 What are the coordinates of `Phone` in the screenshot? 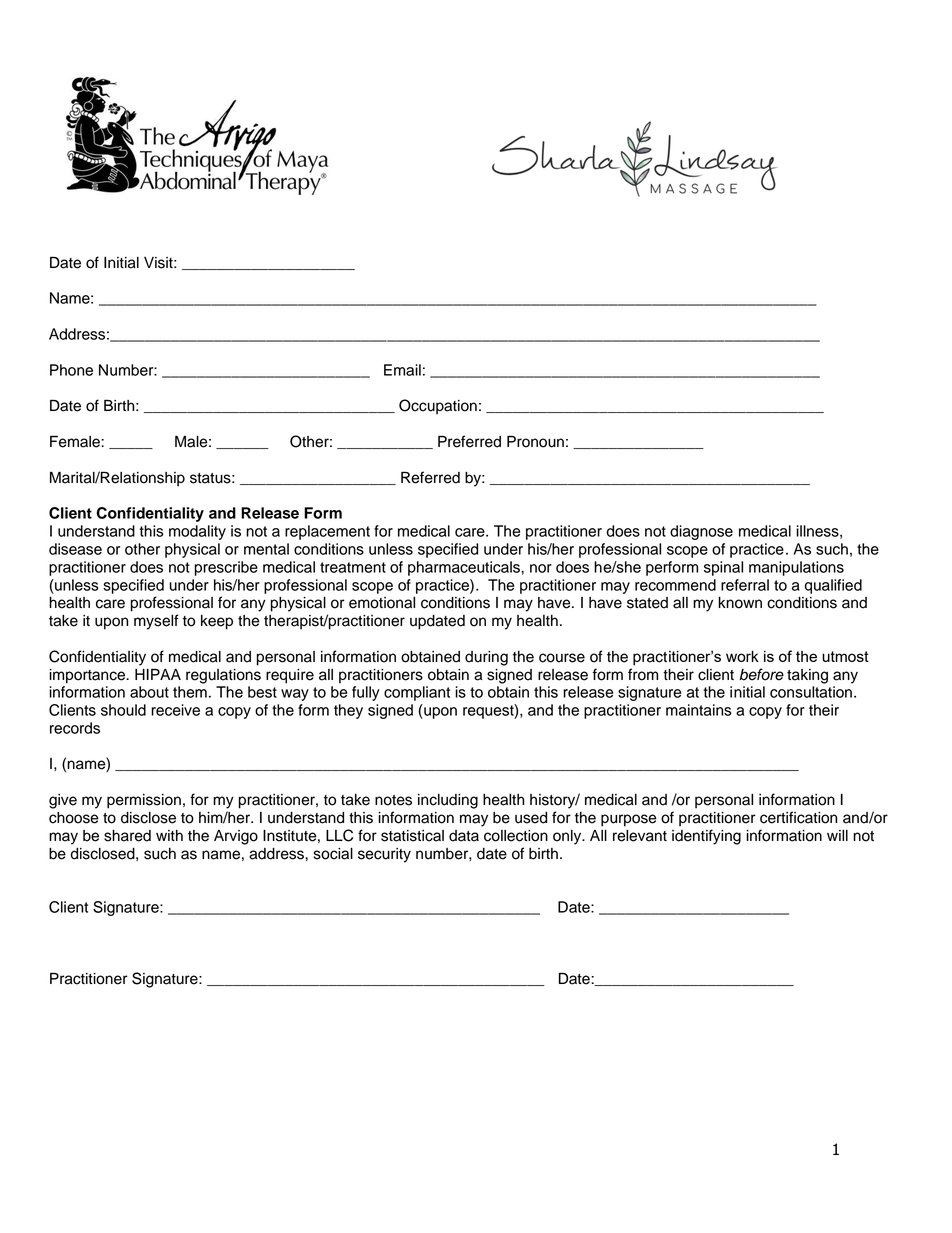 It's located at (71, 370).
